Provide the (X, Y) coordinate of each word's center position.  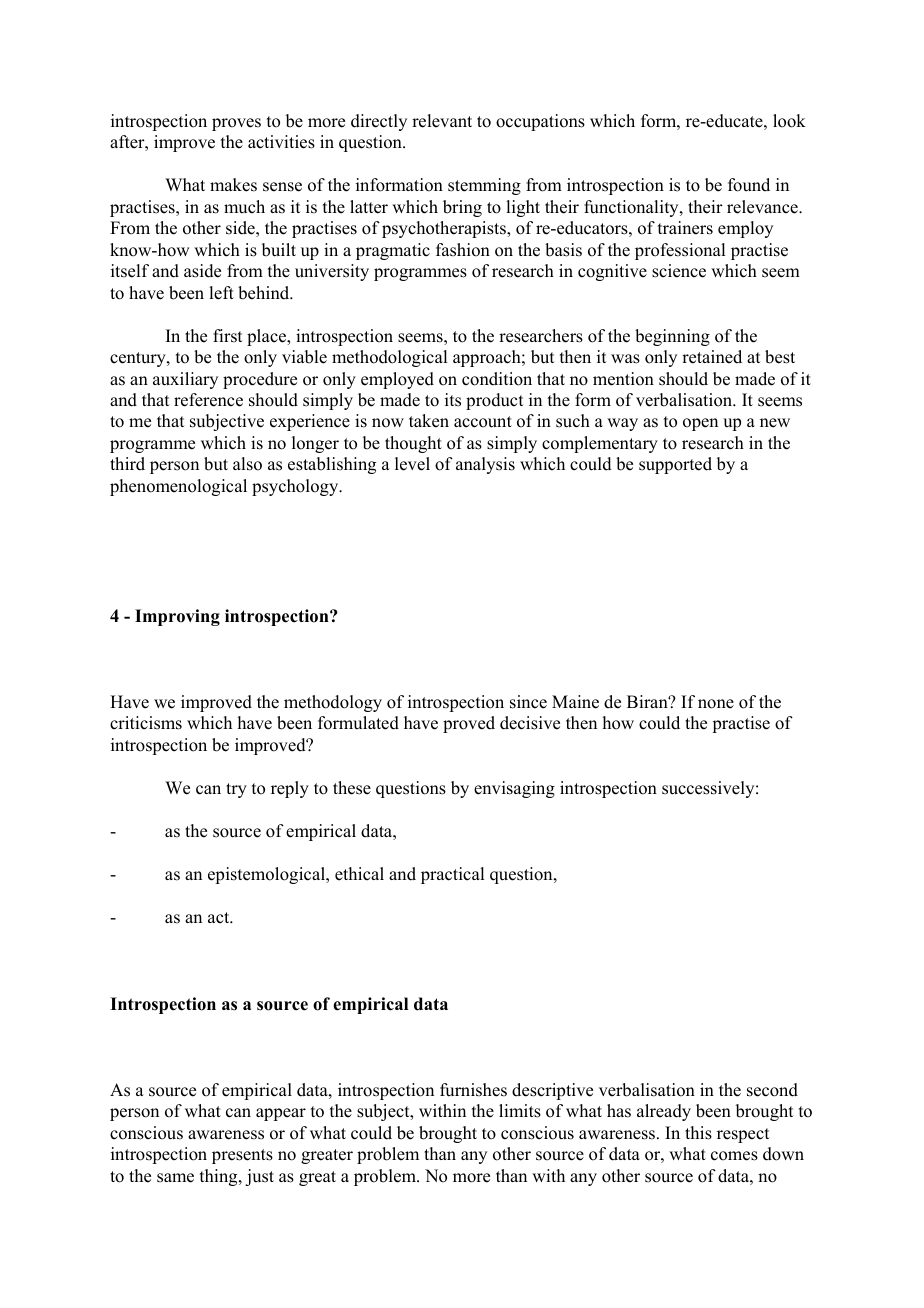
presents (242, 1156)
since (528, 702)
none (716, 704)
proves (236, 124)
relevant (442, 121)
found (749, 185)
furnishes (473, 1090)
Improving (177, 617)
